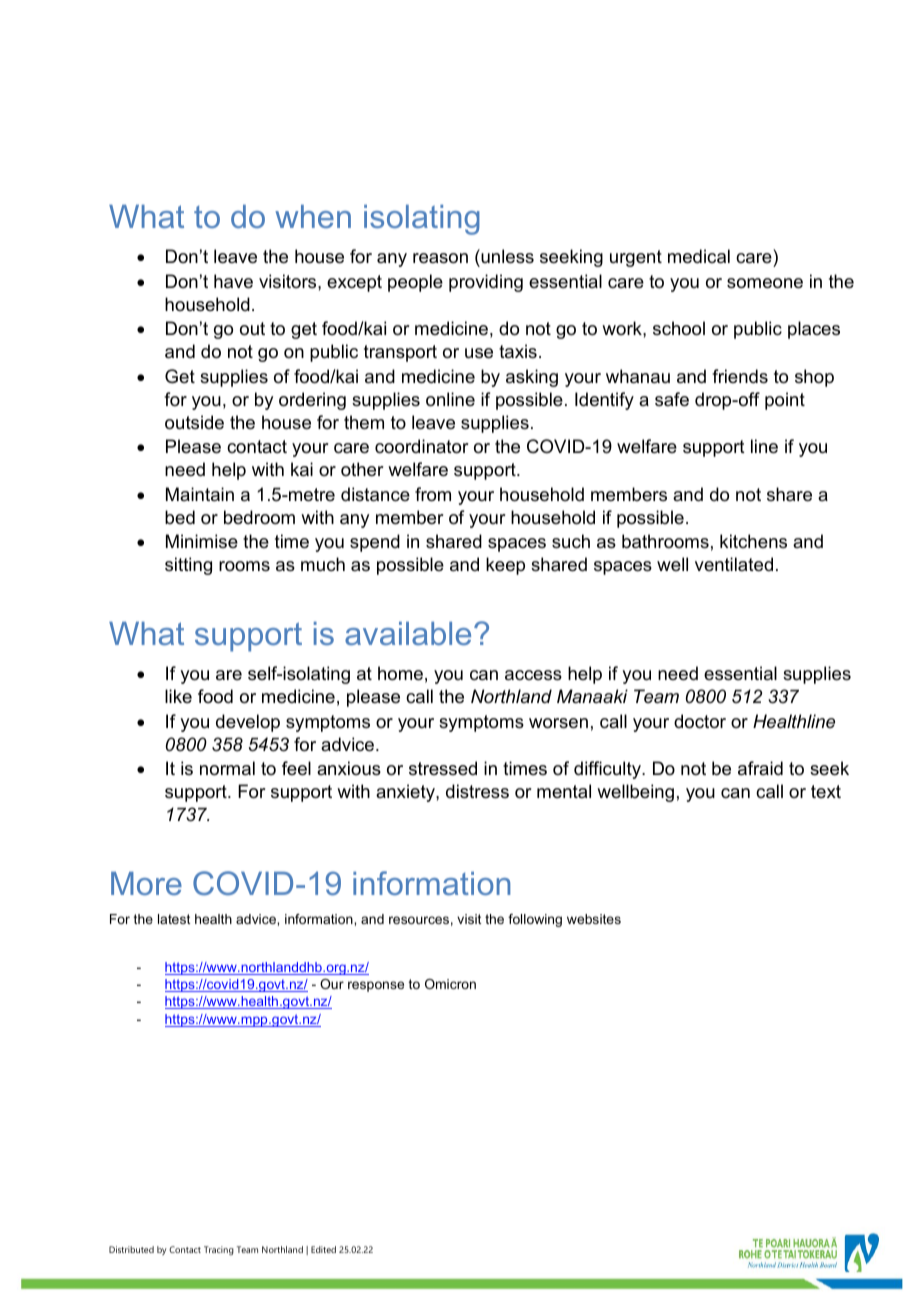 Image resolution: width=924 pixels, height=1308 pixels. What do you see at coordinates (594, 919) in the screenshot?
I see `websites` at bounding box center [594, 919].
